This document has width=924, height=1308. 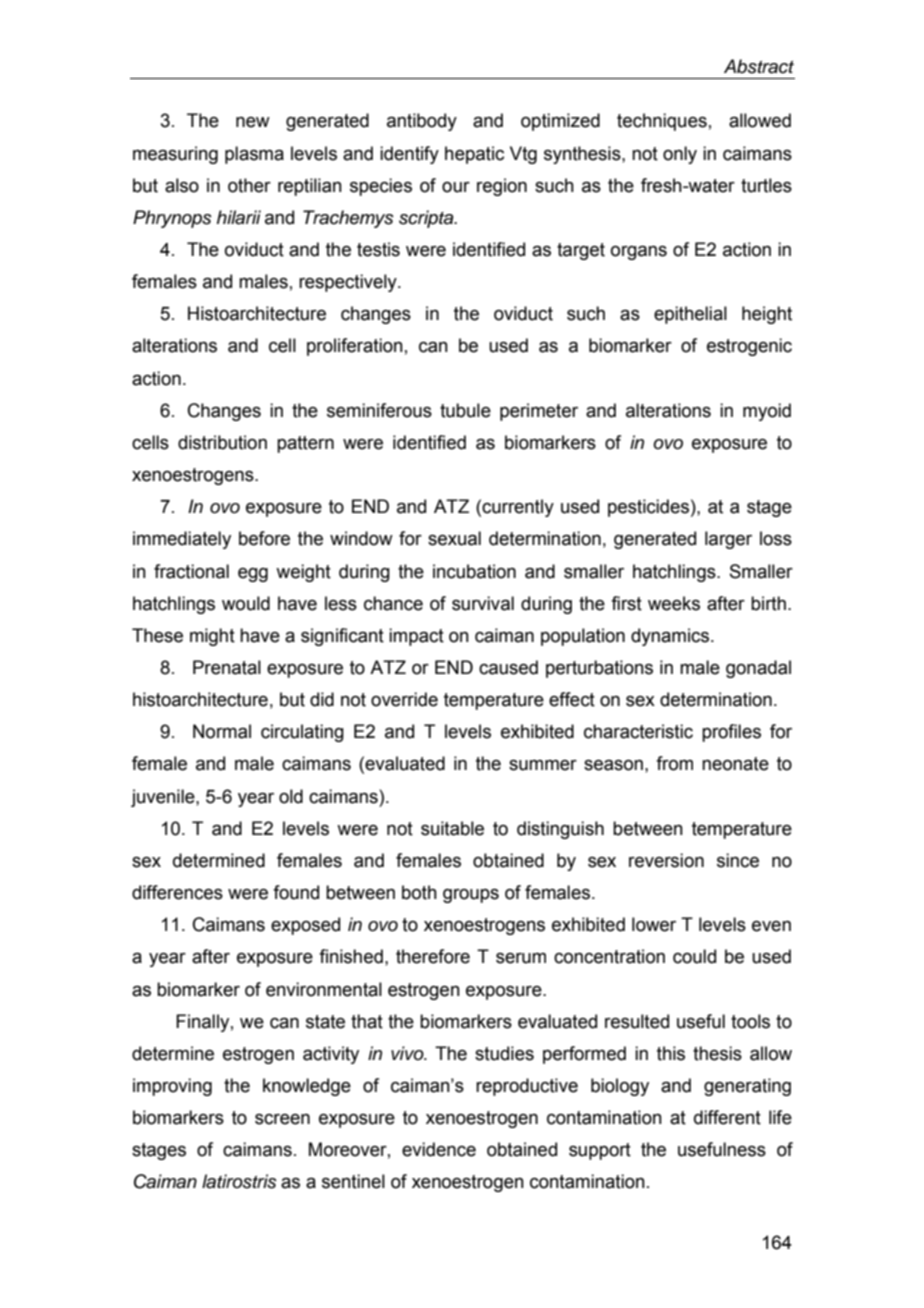 What do you see at coordinates (728, 540) in the document?
I see `larger` at bounding box center [728, 540].
